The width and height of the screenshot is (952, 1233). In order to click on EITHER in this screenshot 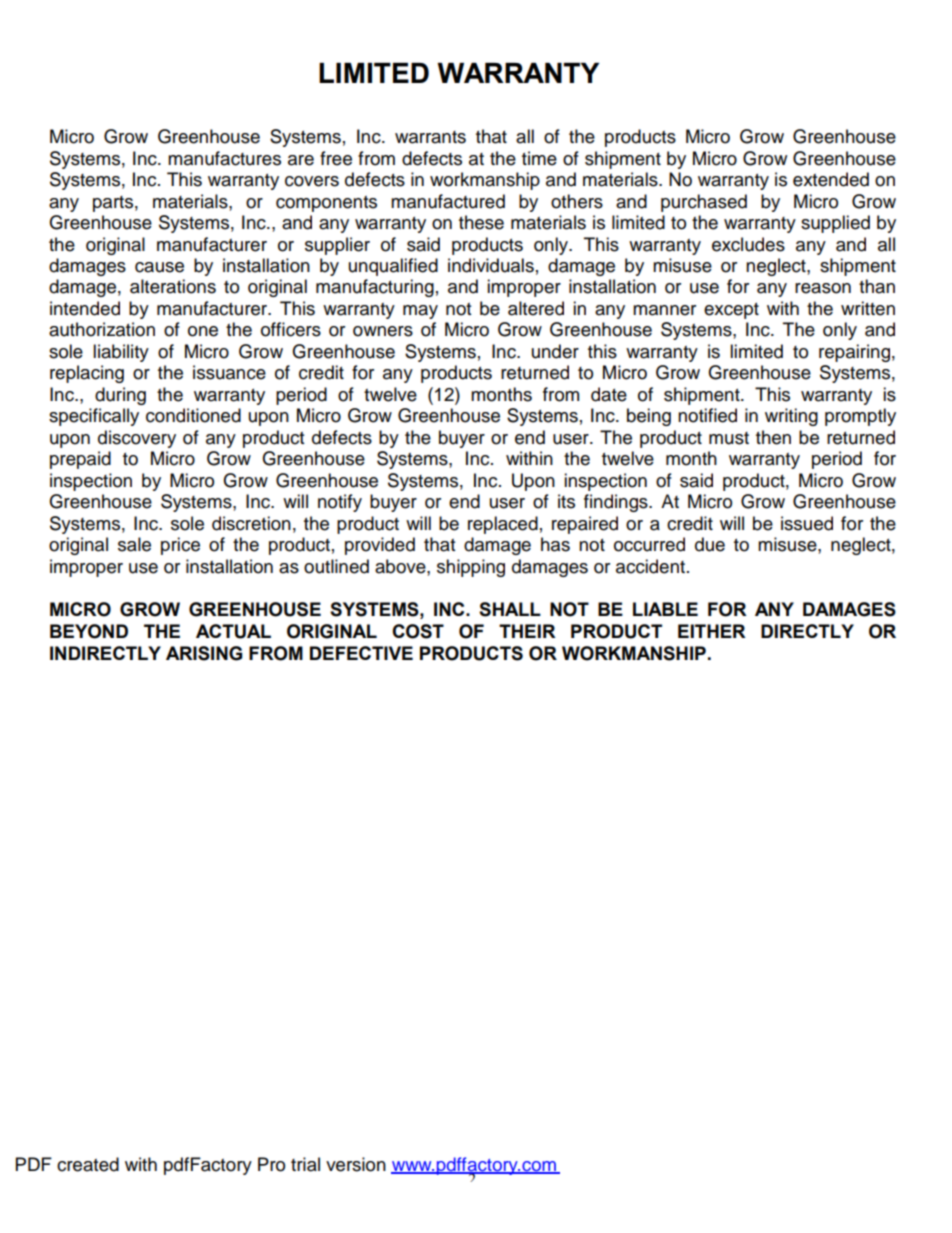, I will do `click(712, 631)`.
